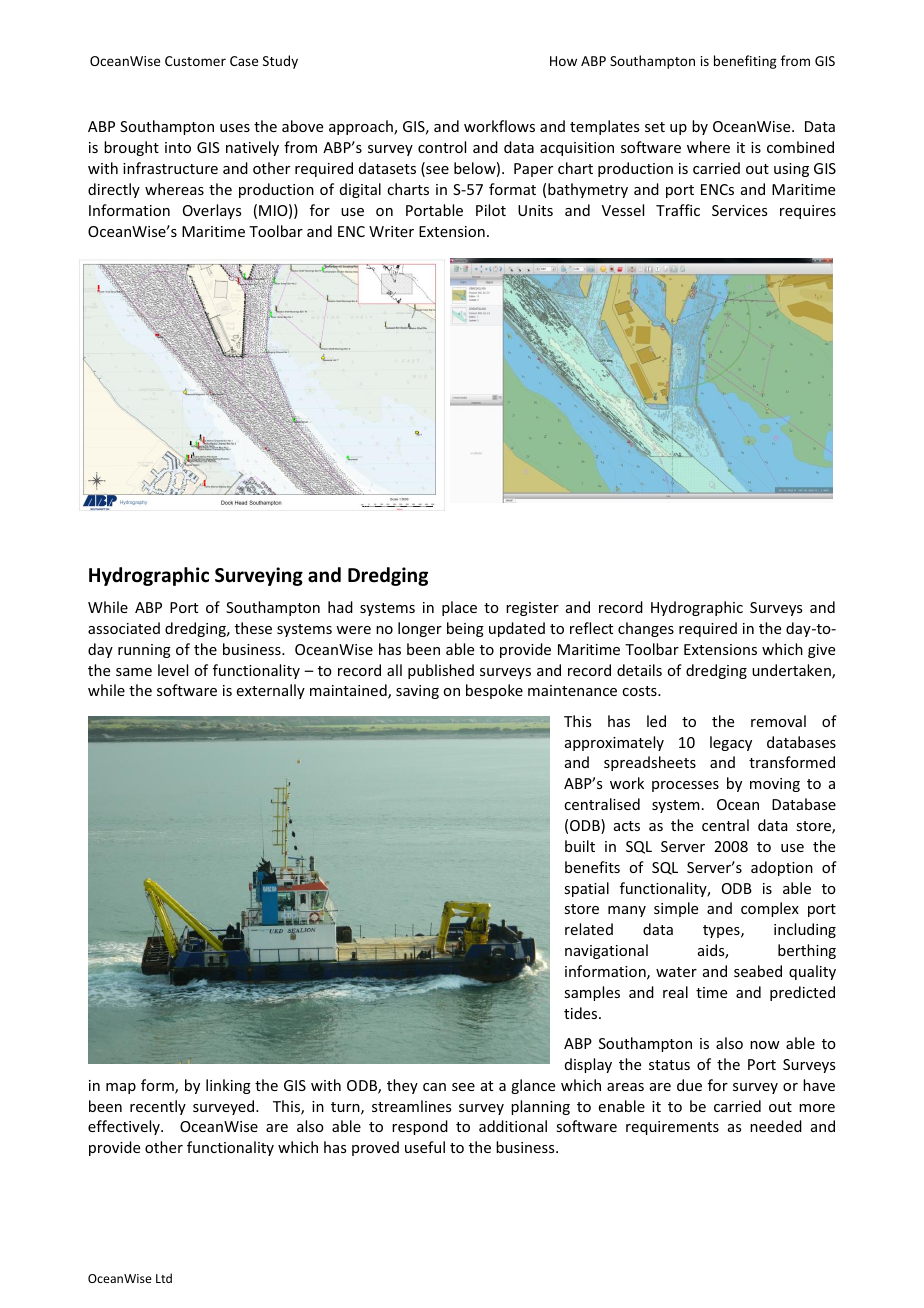 Image resolution: width=924 pixels, height=1308 pixels. I want to click on changes, so click(646, 629).
